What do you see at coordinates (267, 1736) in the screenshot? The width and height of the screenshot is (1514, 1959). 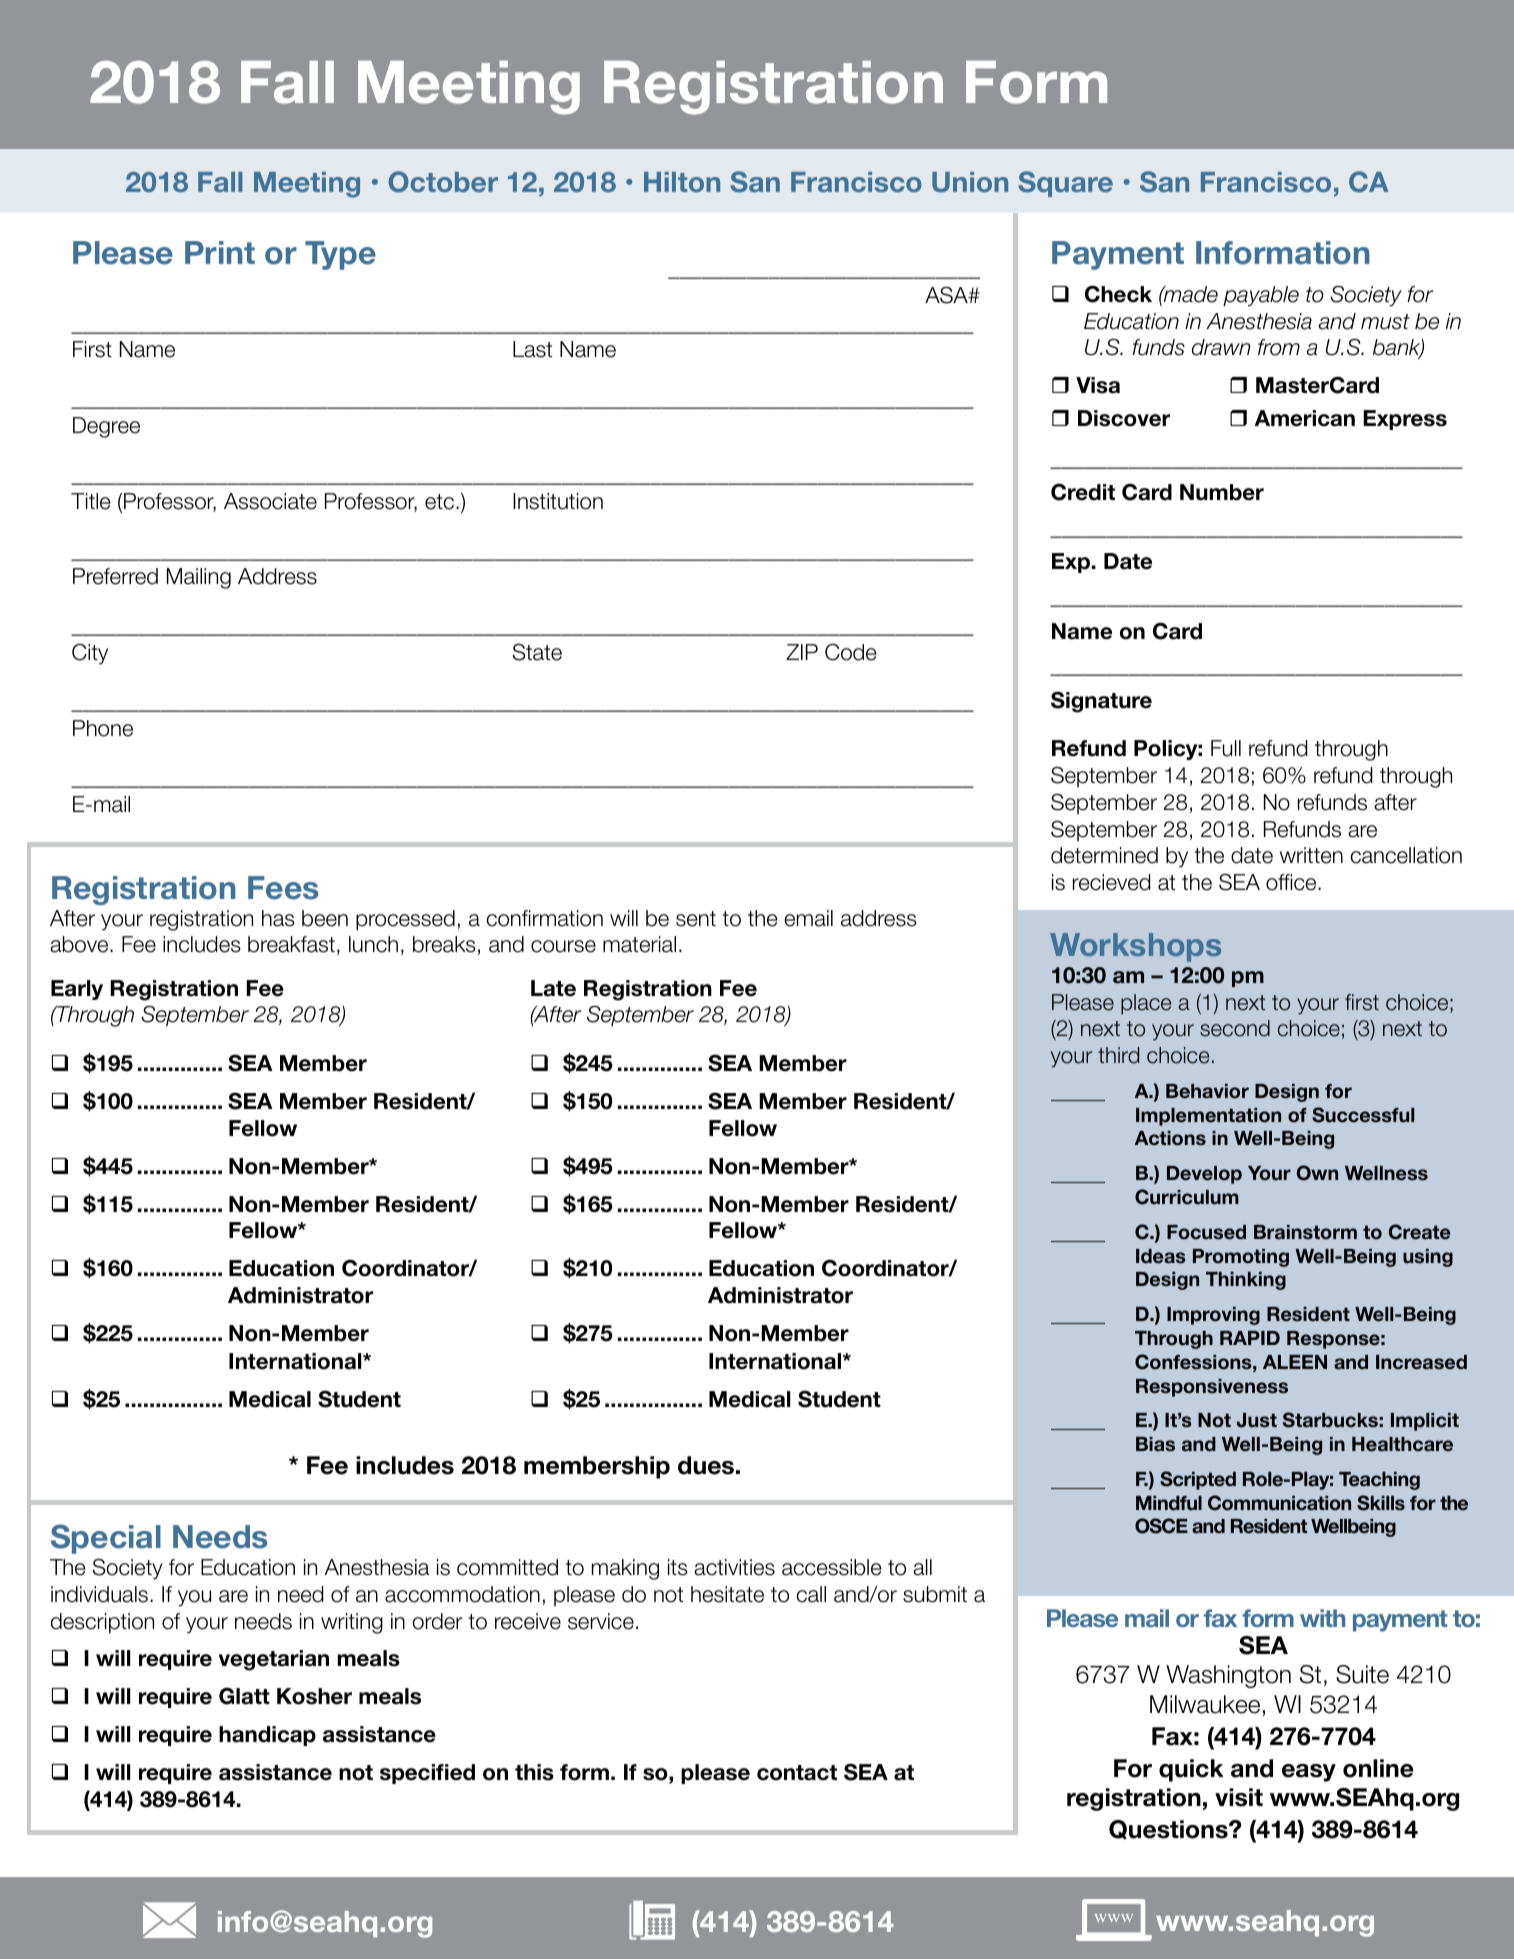 I see `handicap` at bounding box center [267, 1736].
